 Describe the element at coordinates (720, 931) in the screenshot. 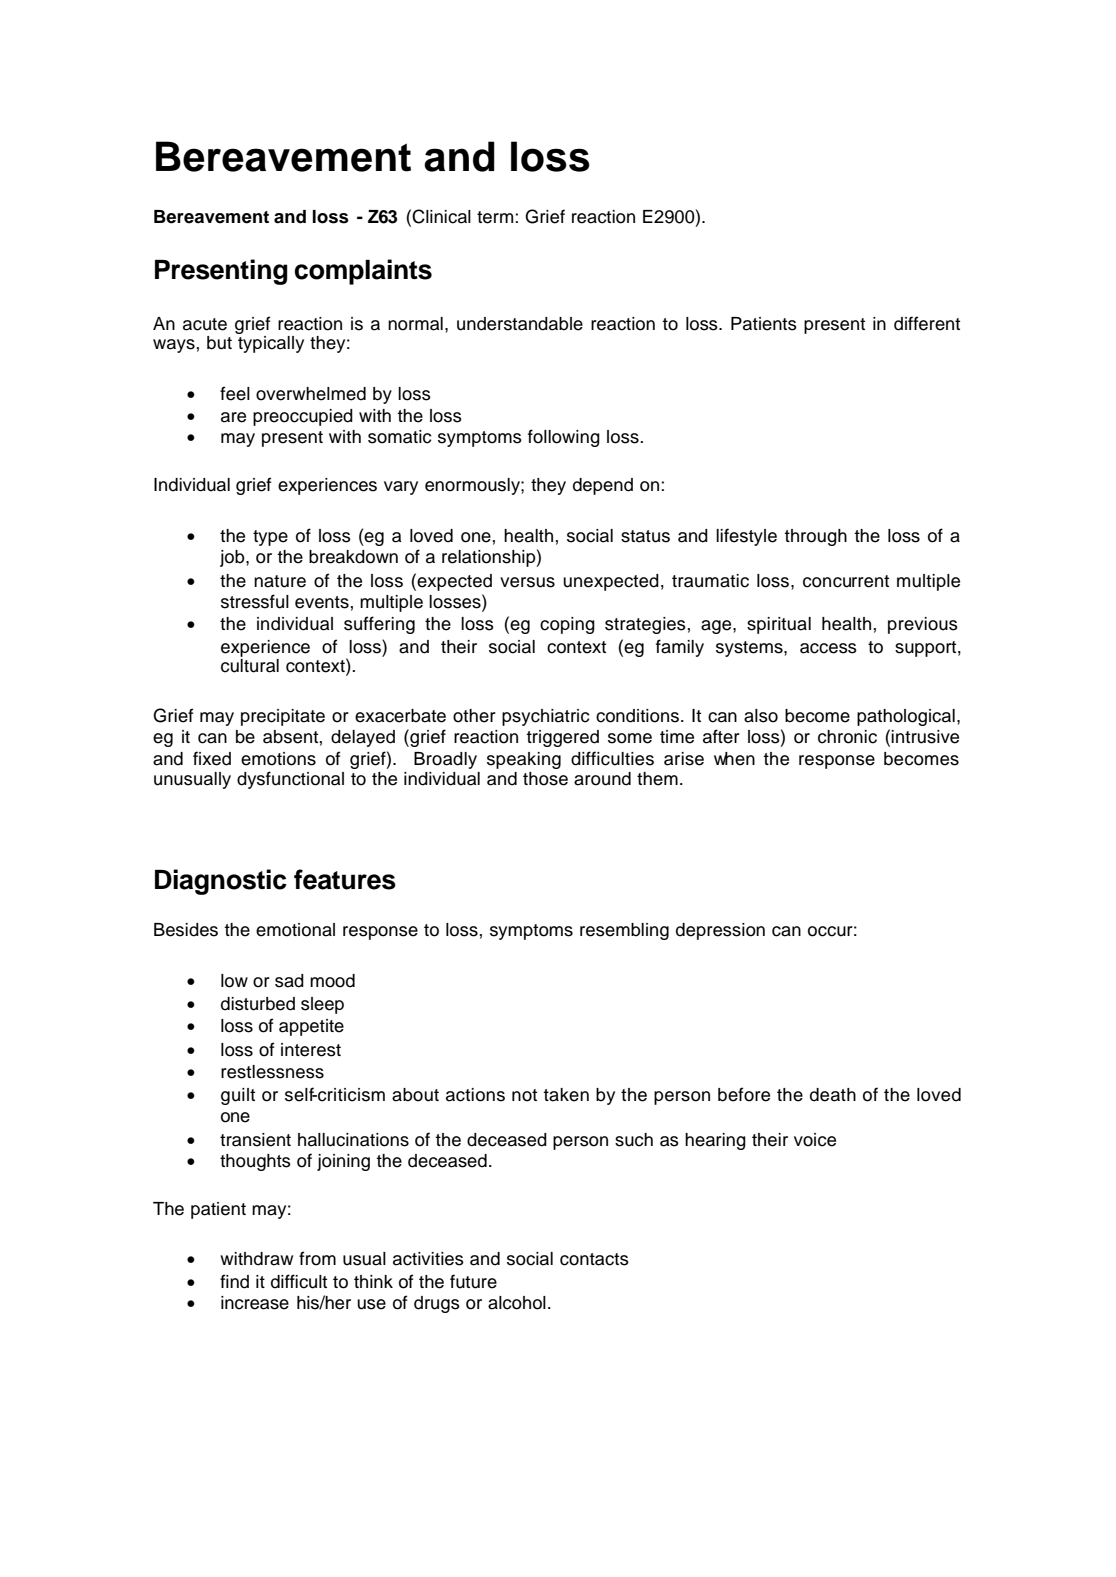

I see `depression` at that location.
